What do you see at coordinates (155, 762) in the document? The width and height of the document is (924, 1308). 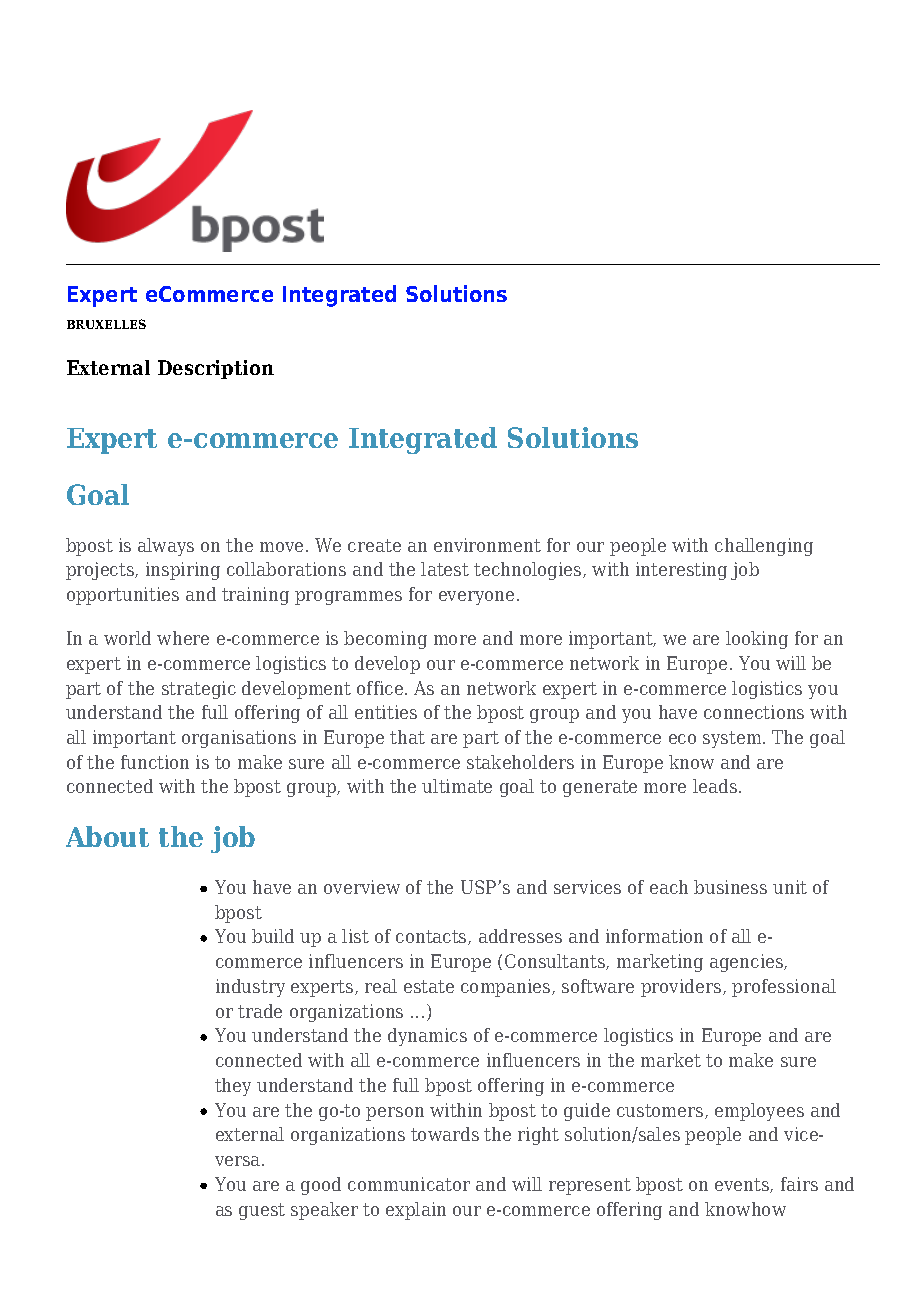 I see `function` at bounding box center [155, 762].
